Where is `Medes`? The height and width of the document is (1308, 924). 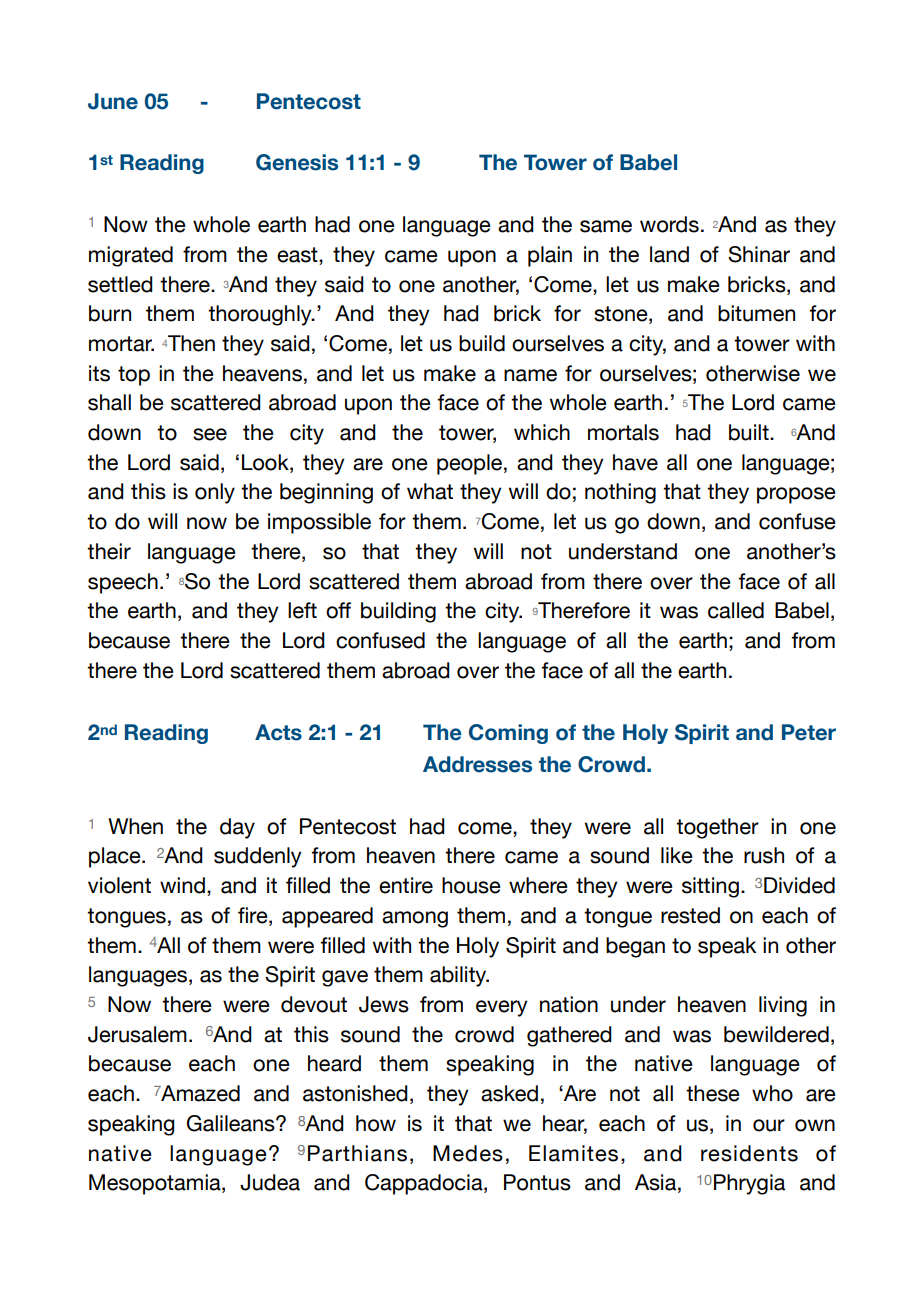 Medes is located at coordinates (468, 1153).
